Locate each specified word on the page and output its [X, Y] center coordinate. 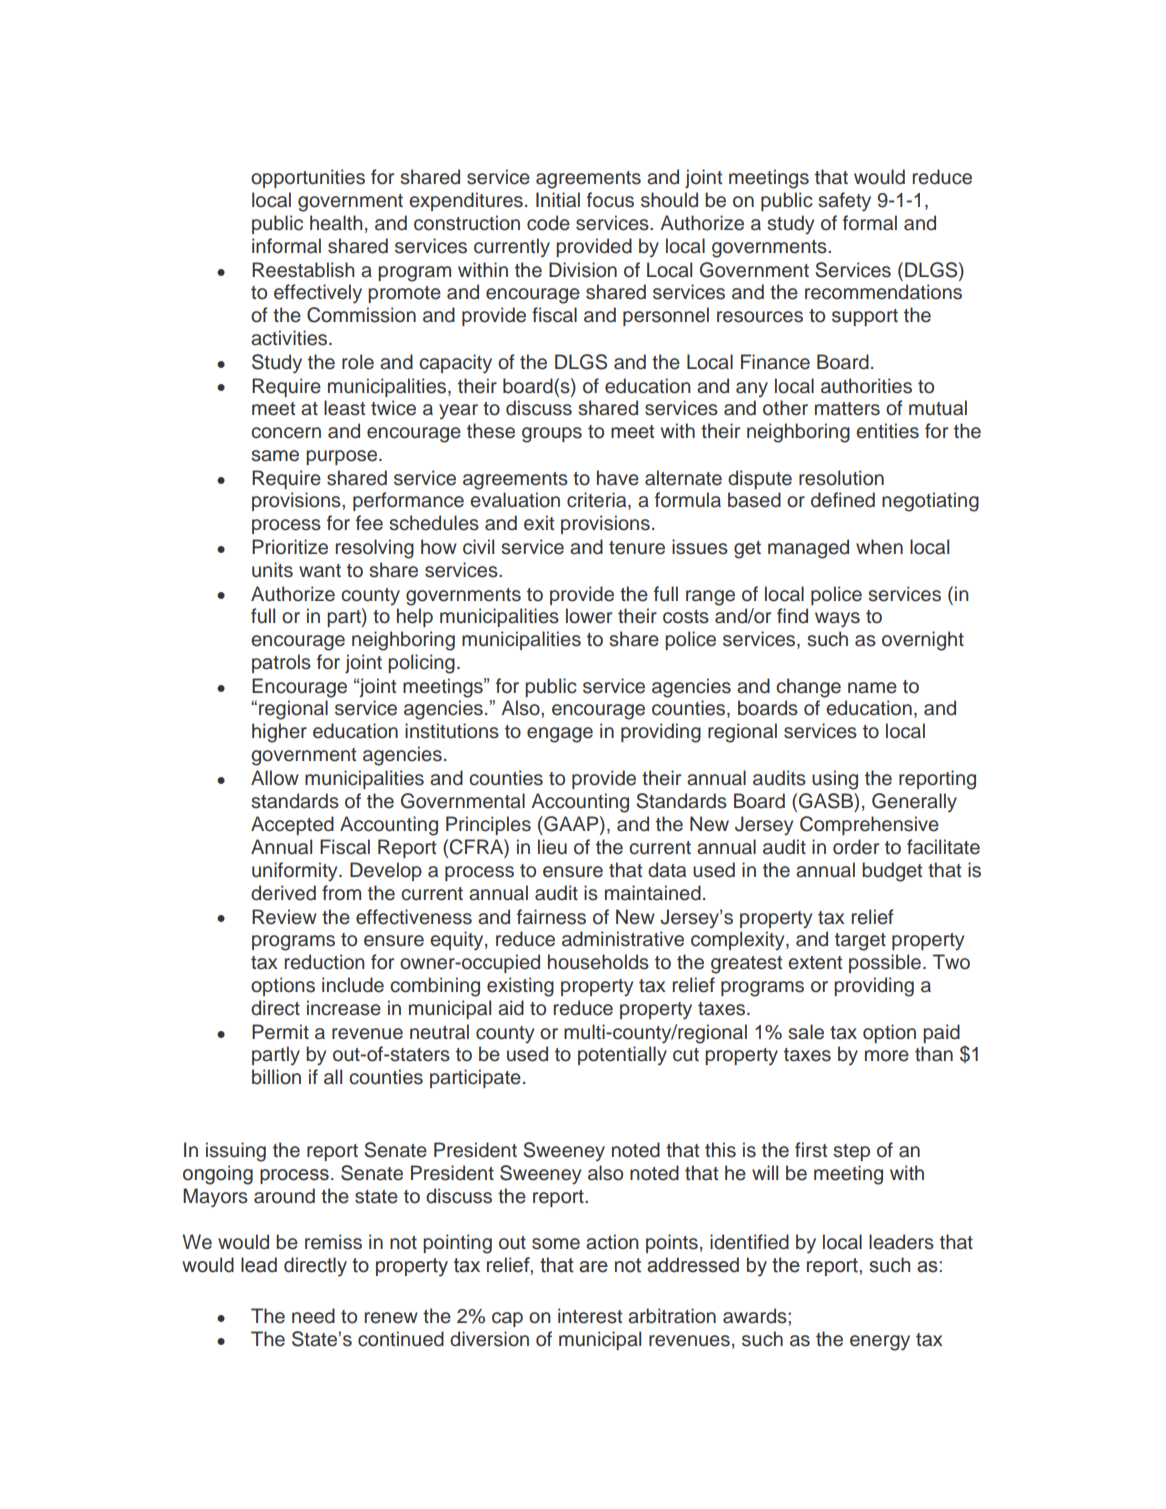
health [336, 223]
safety [844, 202]
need [313, 1316]
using [835, 780]
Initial [558, 200]
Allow [275, 778]
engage [560, 735]
